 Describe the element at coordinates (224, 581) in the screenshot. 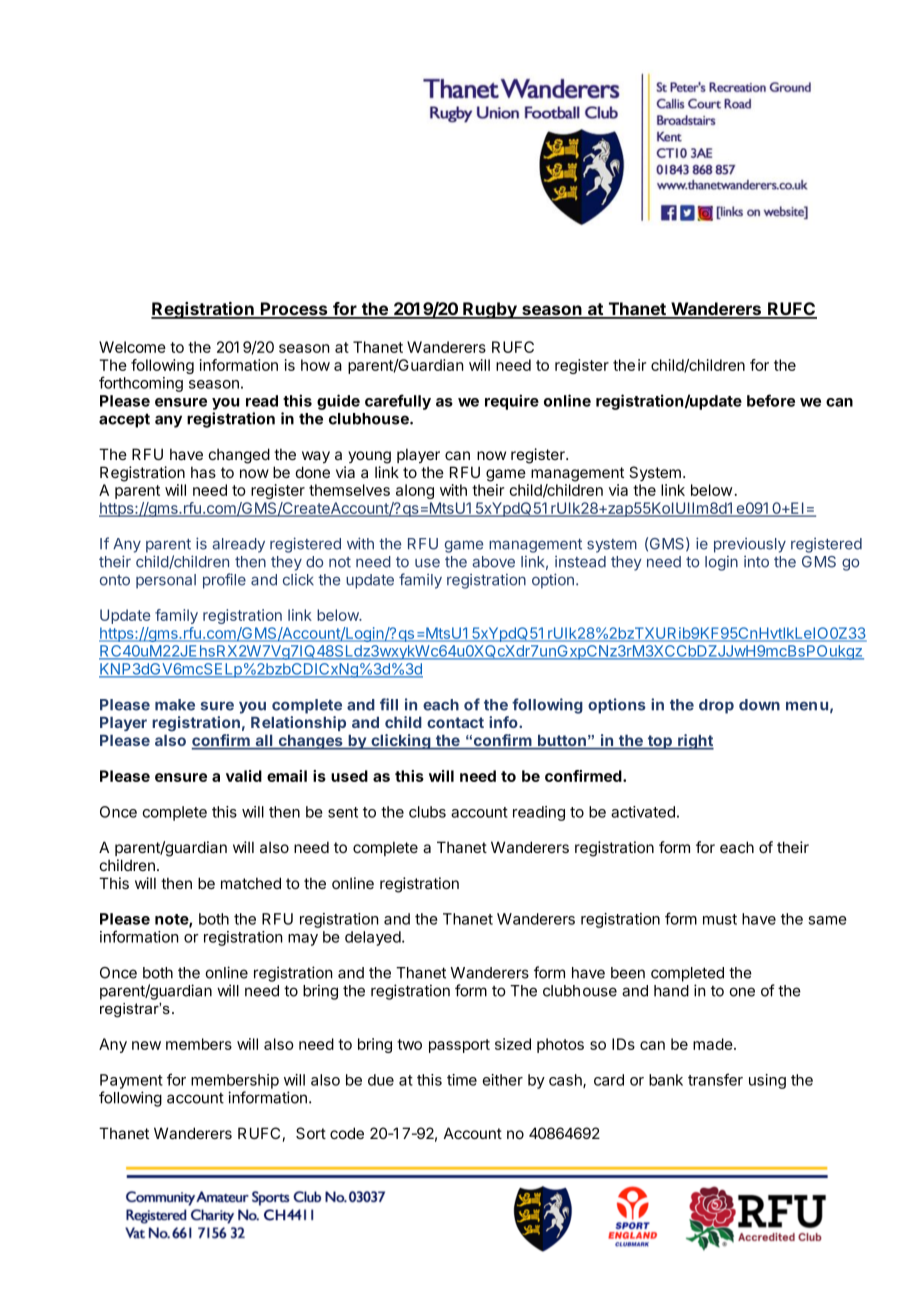

I see `profile` at that location.
